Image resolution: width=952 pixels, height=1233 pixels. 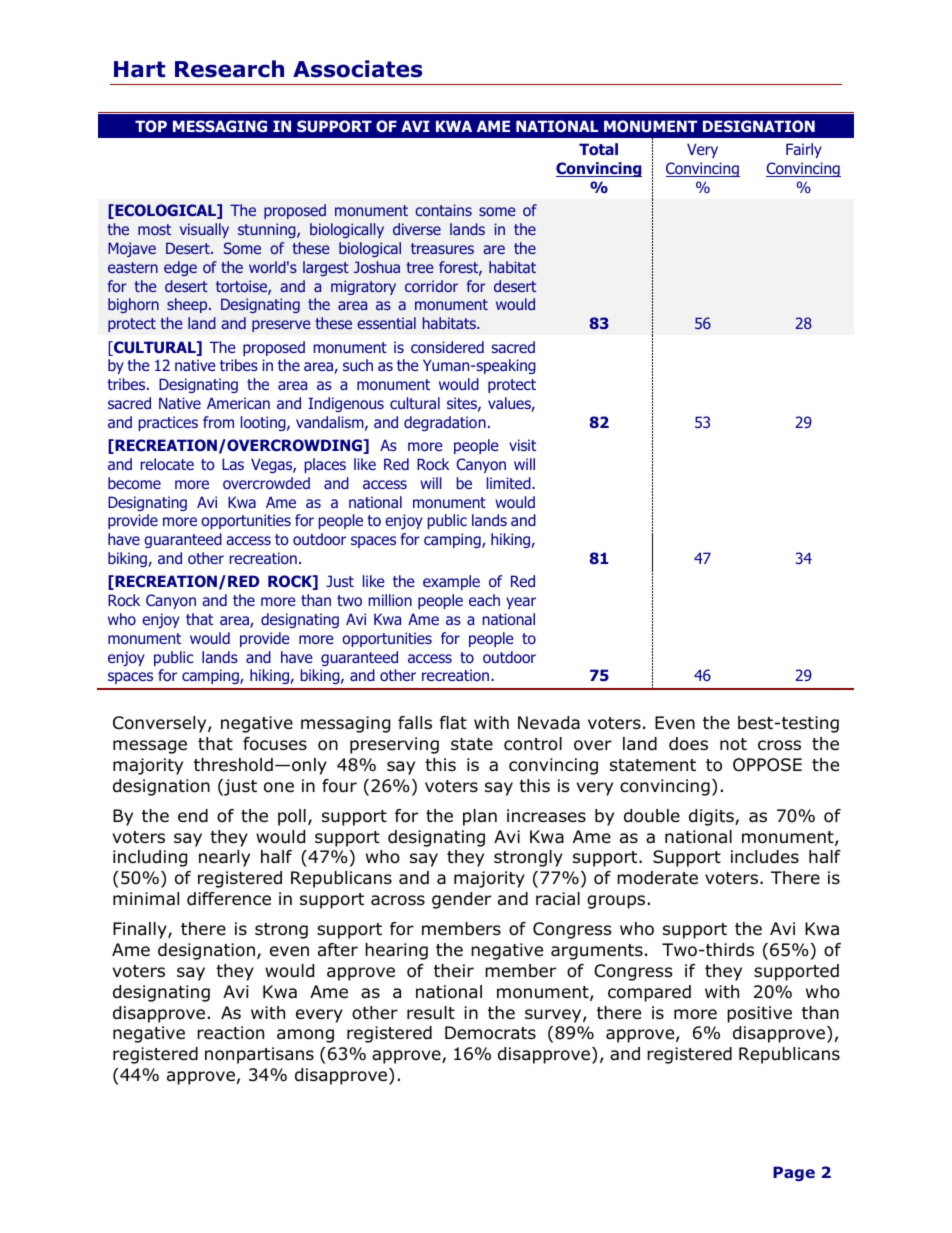 What do you see at coordinates (161, 724) in the screenshot?
I see `Conversely` at bounding box center [161, 724].
